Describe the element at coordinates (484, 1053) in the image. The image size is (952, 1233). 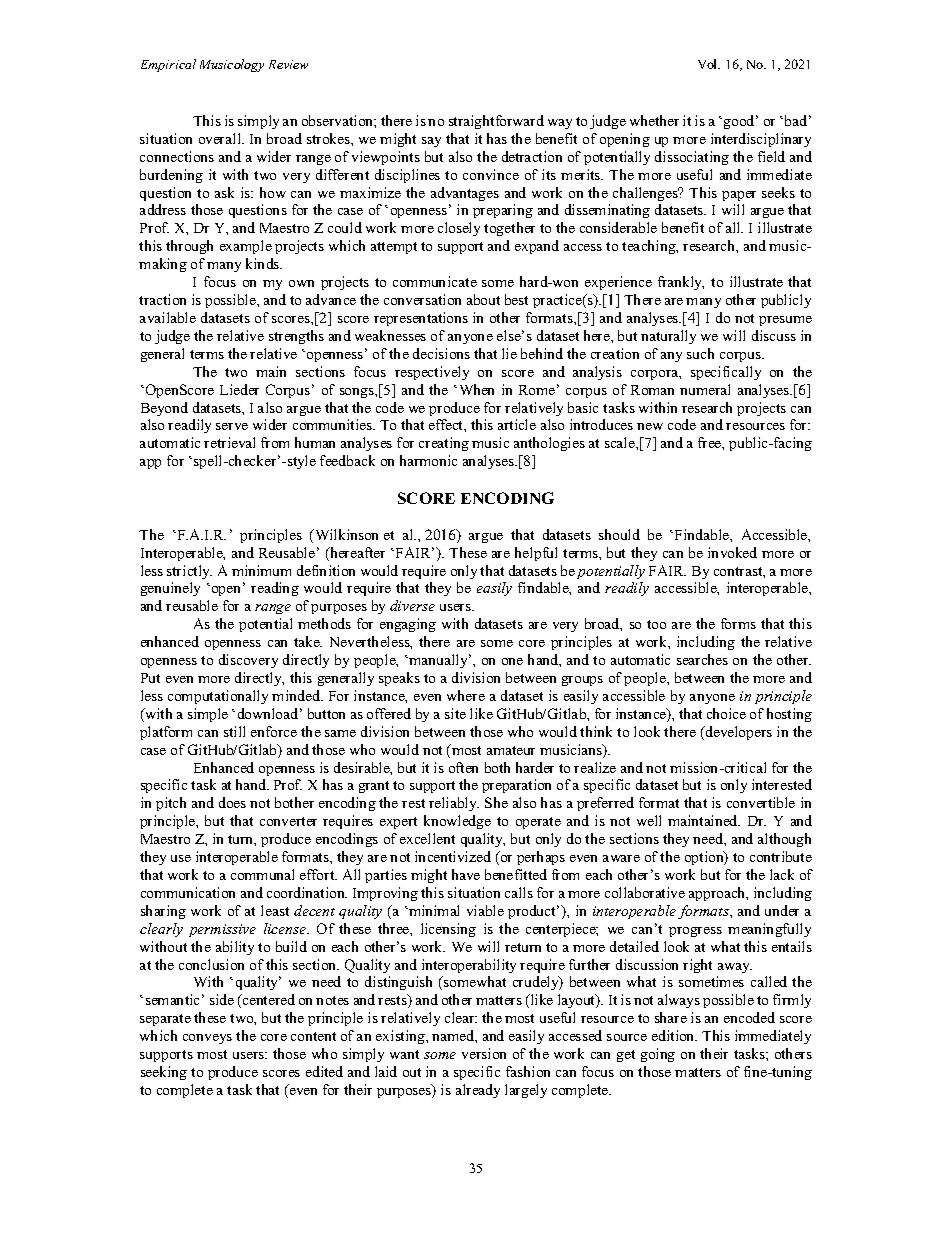
I see `version` at that location.
